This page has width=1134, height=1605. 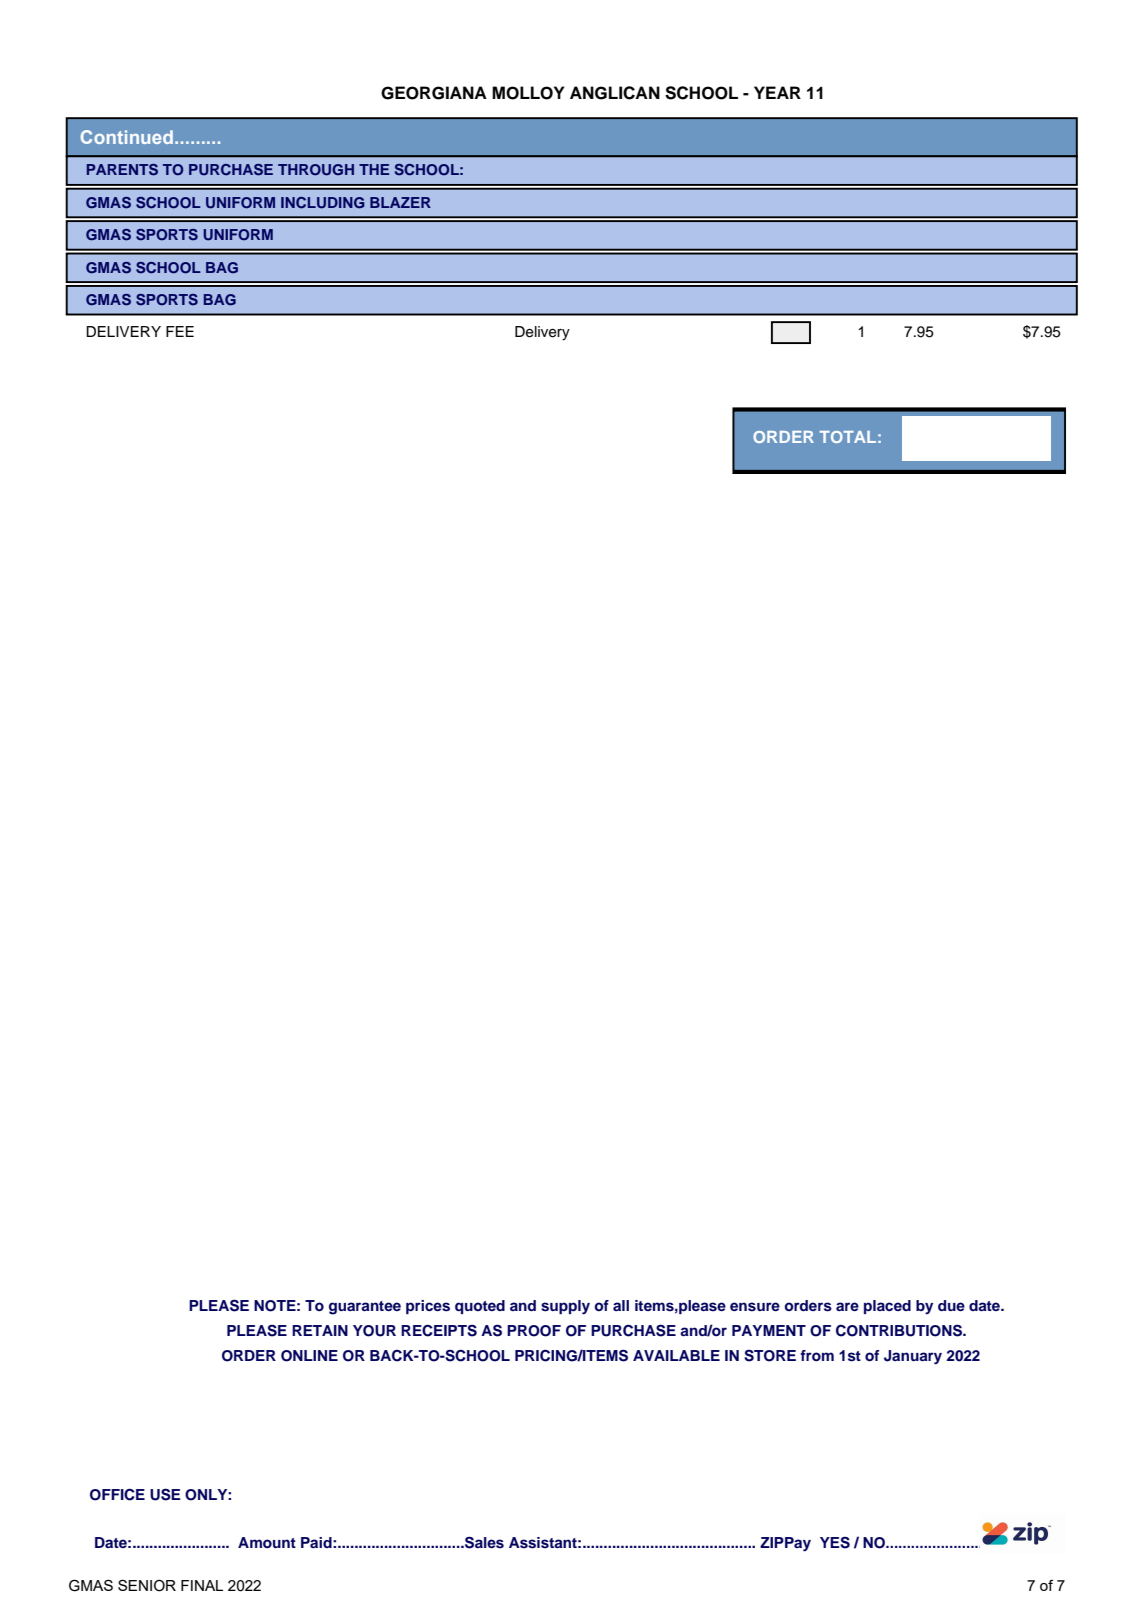 What do you see at coordinates (127, 137) in the page?
I see `Continued` at bounding box center [127, 137].
